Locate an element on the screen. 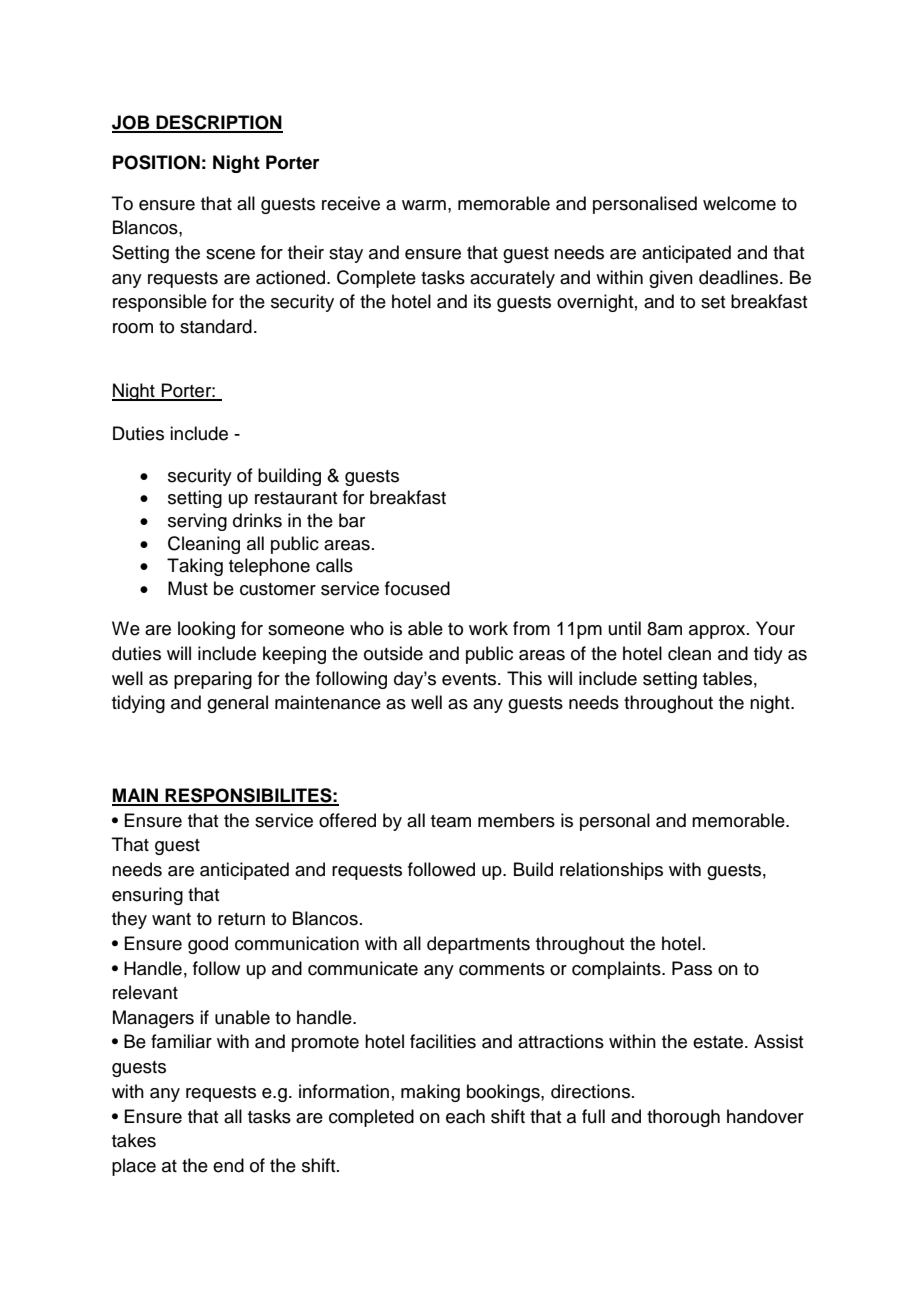 The width and height of the screenshot is (924, 1308). serving is located at coordinates (197, 522).
